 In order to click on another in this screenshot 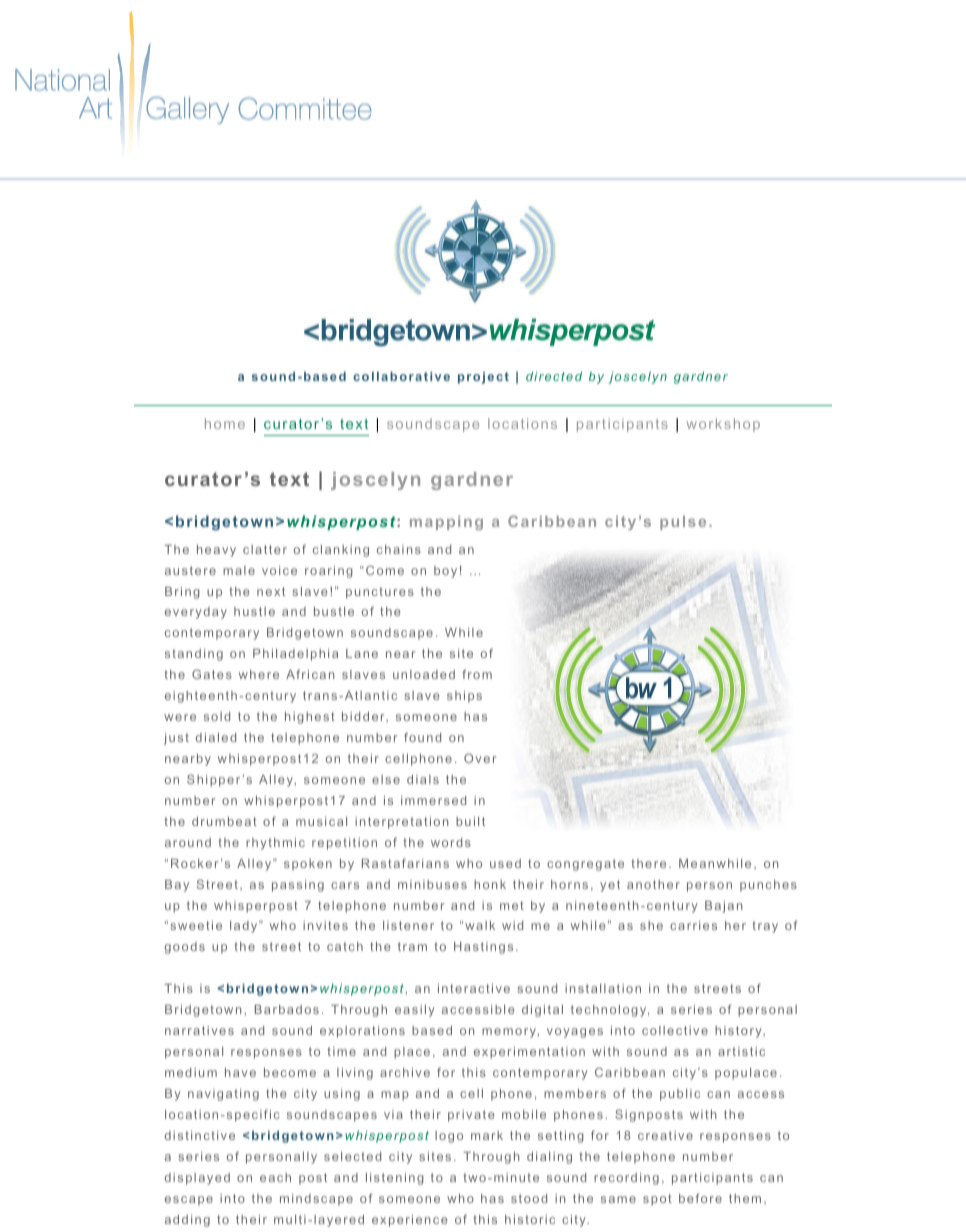, I will do `click(653, 884)`.
